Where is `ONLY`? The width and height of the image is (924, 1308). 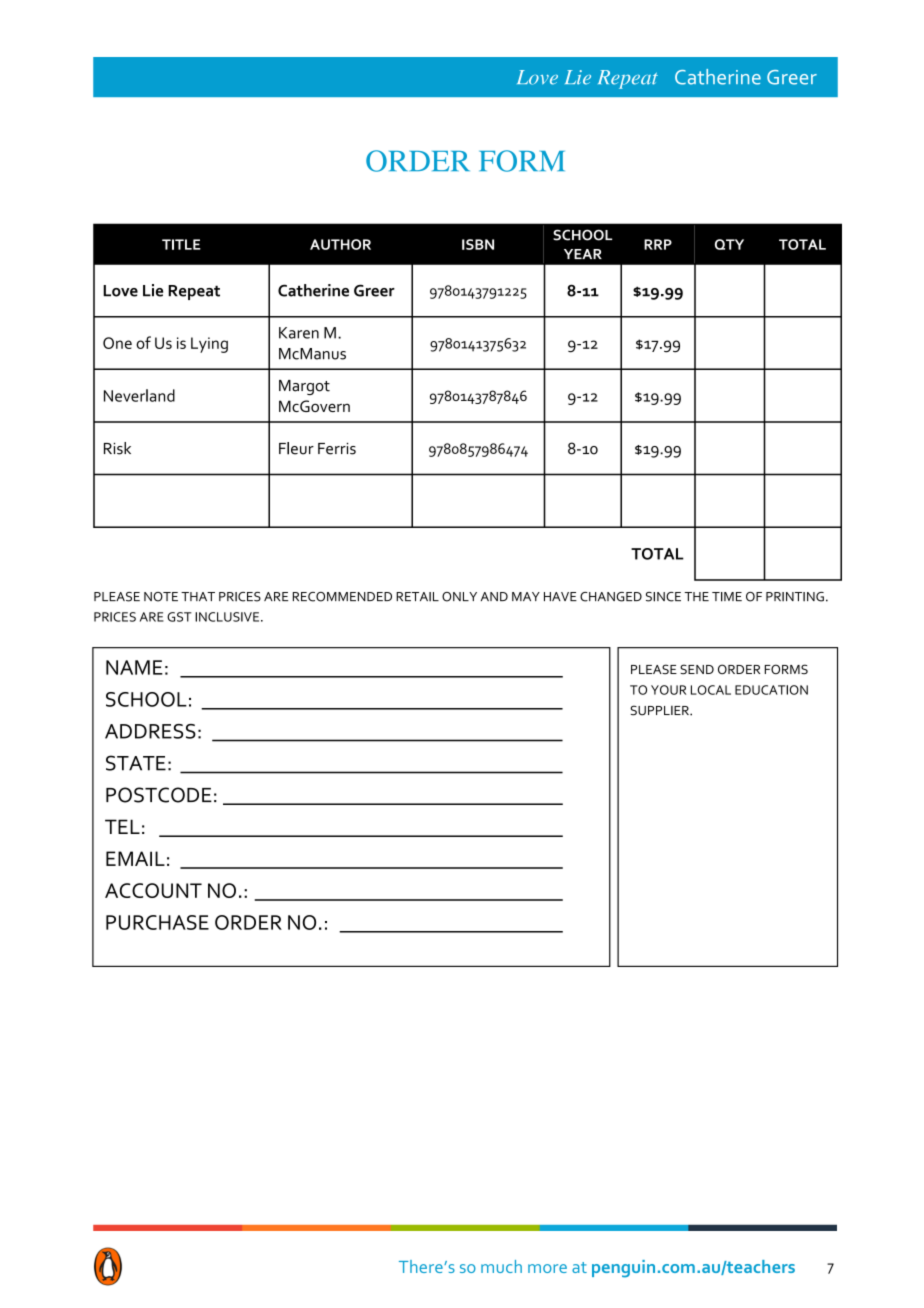 ONLY is located at coordinates (459, 597).
